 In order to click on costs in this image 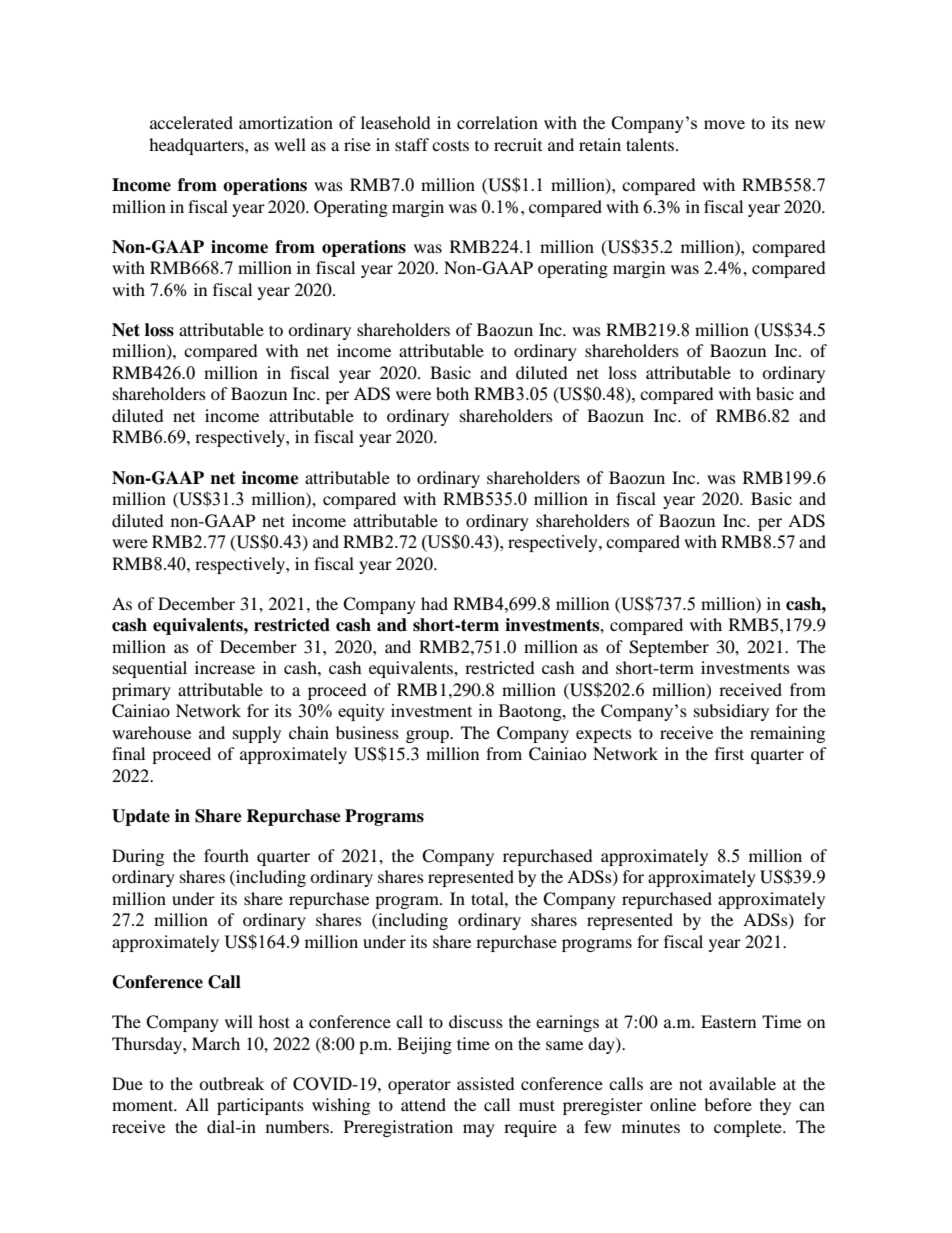, I will do `click(450, 146)`.
